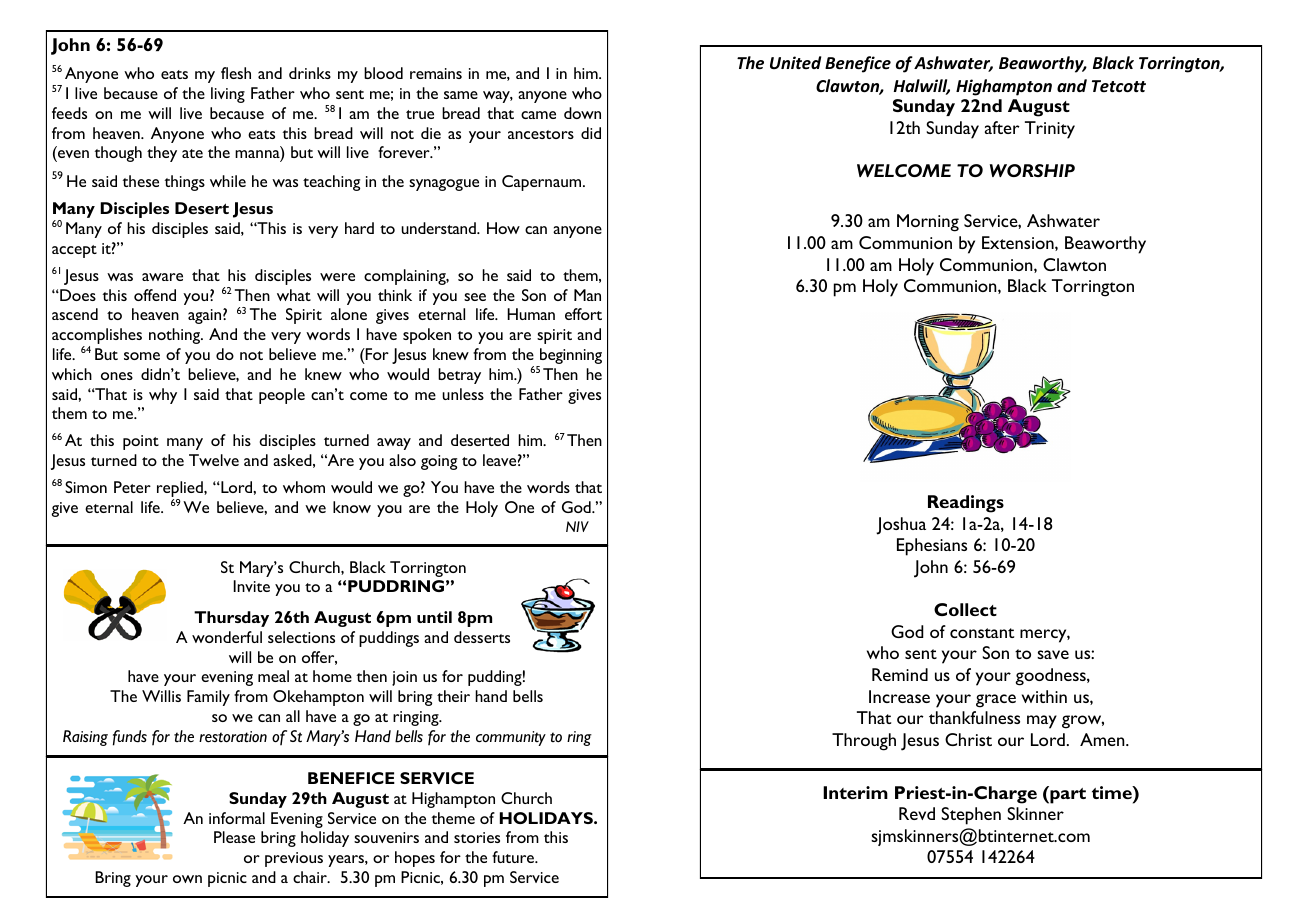  What do you see at coordinates (214, 460) in the document?
I see `Twelve` at bounding box center [214, 460].
